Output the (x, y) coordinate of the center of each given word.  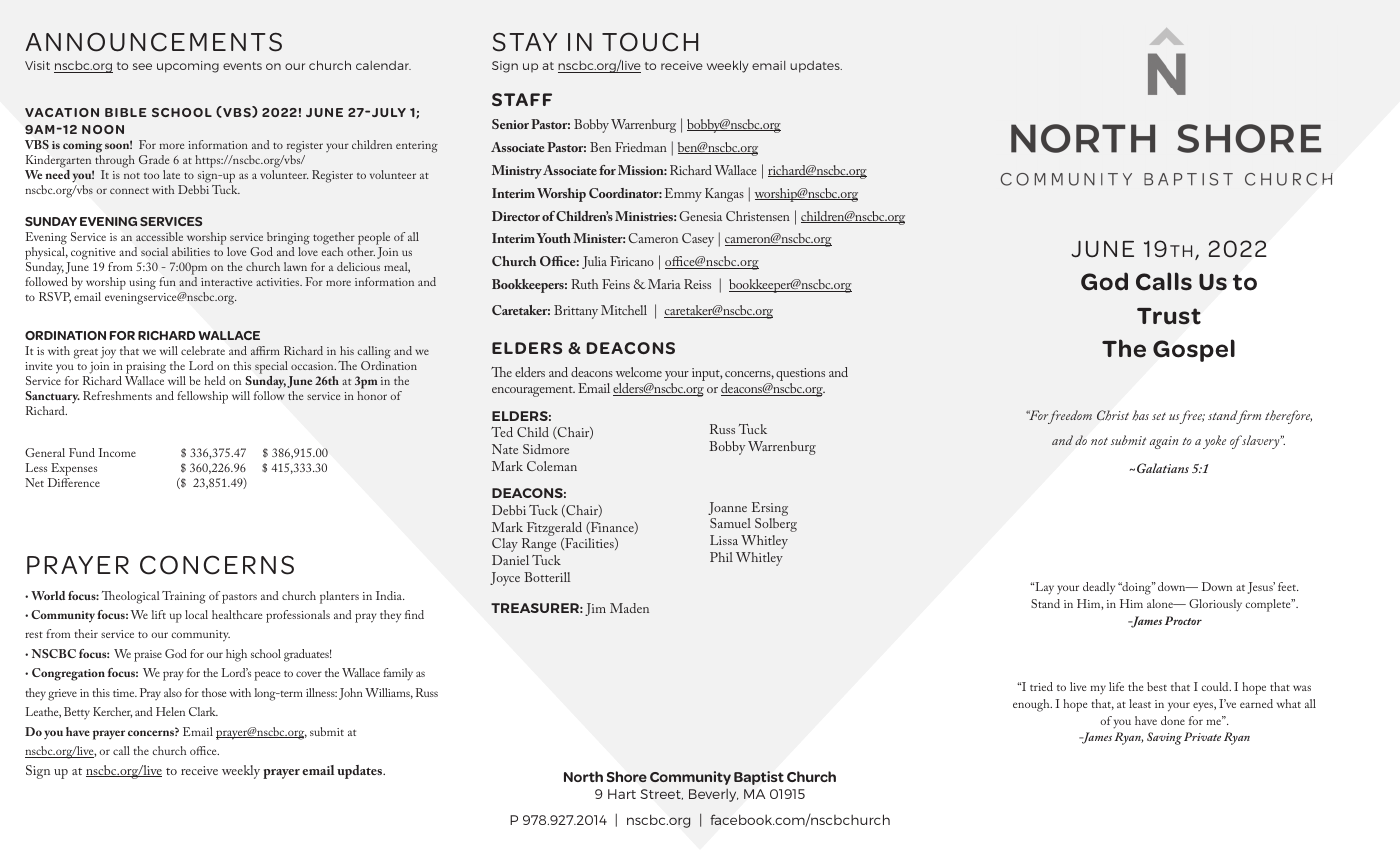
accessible (159, 236)
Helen (170, 711)
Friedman (641, 147)
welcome (639, 372)
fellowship (202, 397)
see (142, 66)
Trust (1169, 316)
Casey (698, 240)
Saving (1164, 738)
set (1159, 416)
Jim (595, 609)
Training (184, 597)
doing (1136, 588)
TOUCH (650, 42)
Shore (626, 776)
